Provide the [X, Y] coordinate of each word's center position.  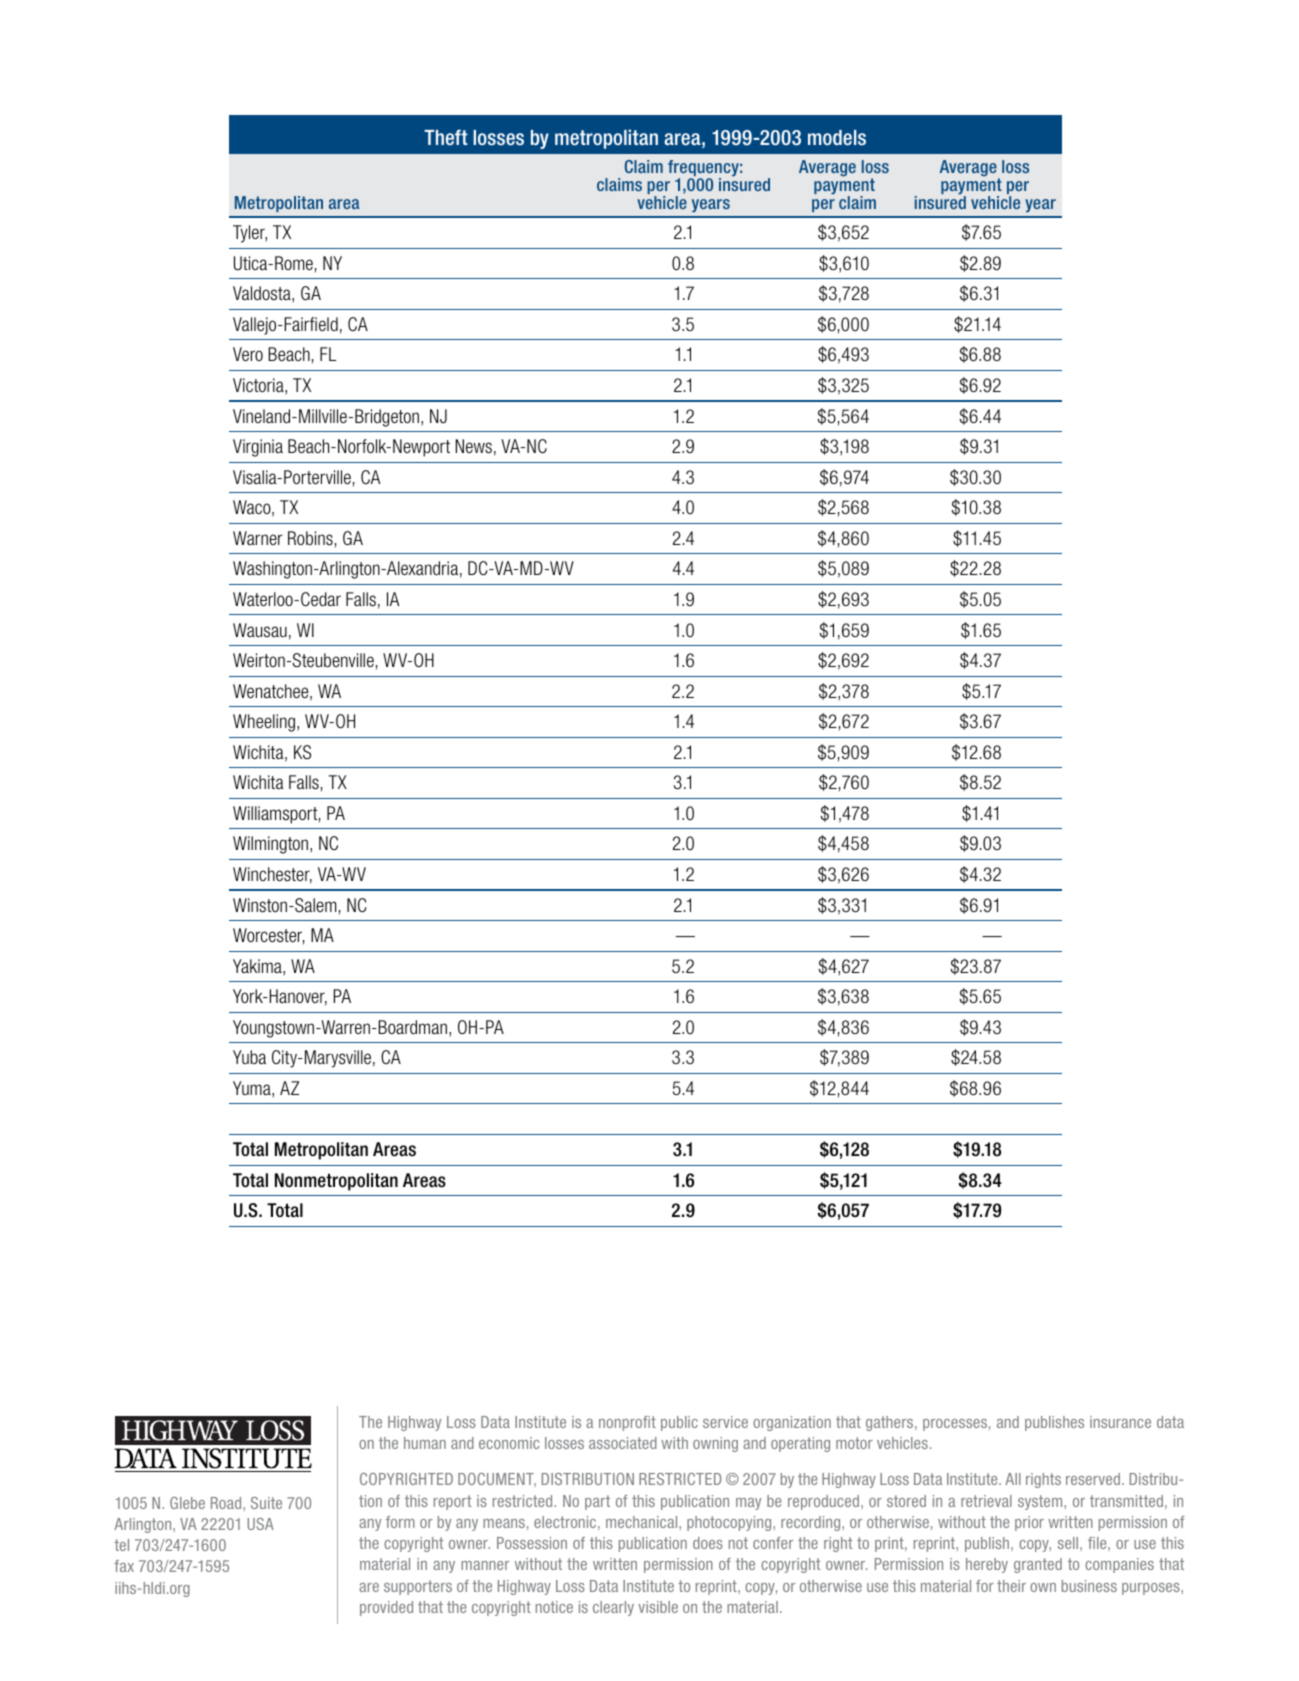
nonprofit [627, 1423]
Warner [258, 538]
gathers [891, 1423]
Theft [446, 137]
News [474, 446]
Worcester [268, 936]
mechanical [643, 1522]
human [425, 1443]
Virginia [258, 448]
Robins [310, 538]
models [837, 138]
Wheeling [264, 723]
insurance [1120, 1422]
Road [227, 1503]
